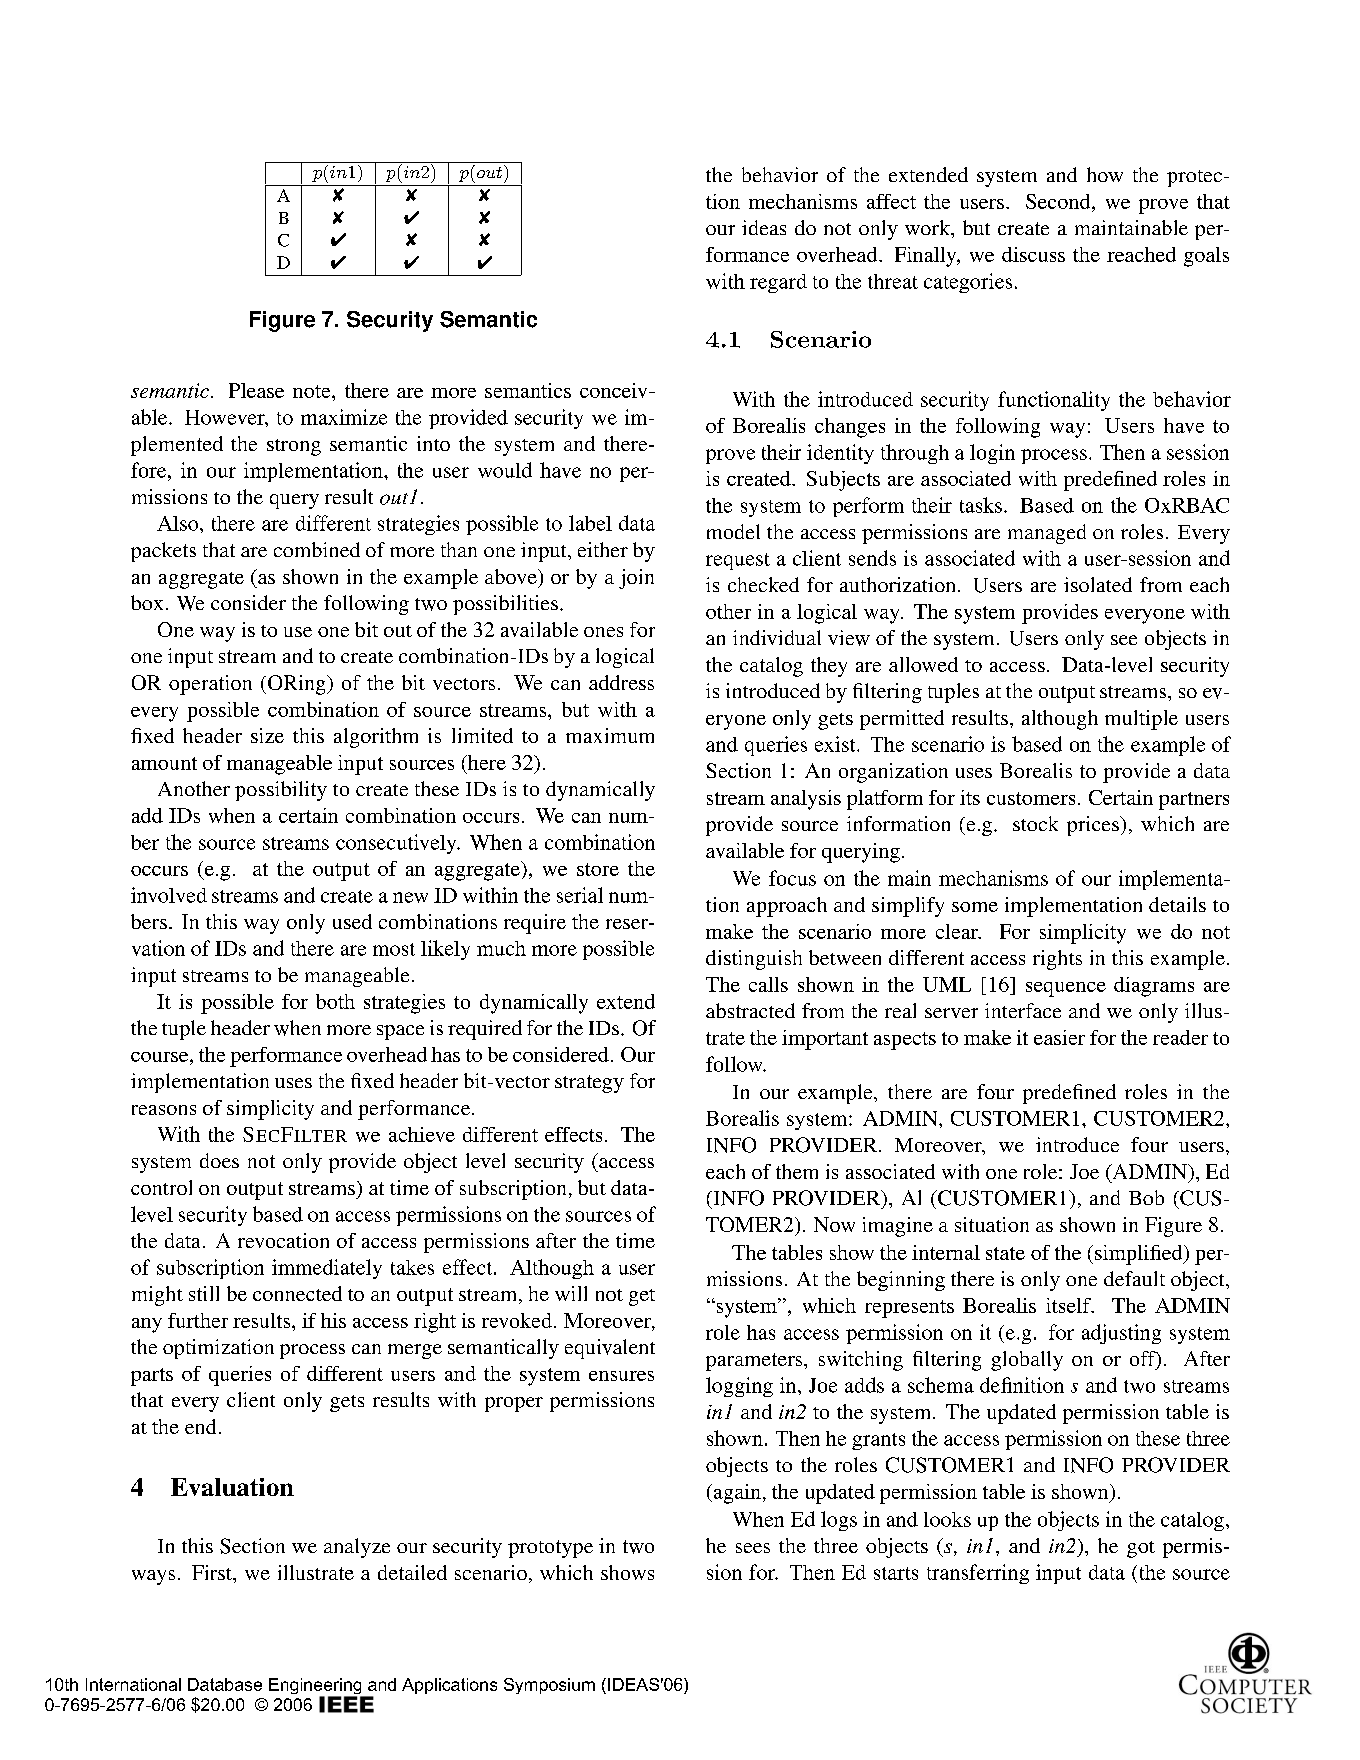 The height and width of the screenshot is (1760, 1360). What do you see at coordinates (754, 960) in the screenshot?
I see `distinguish` at bounding box center [754, 960].
